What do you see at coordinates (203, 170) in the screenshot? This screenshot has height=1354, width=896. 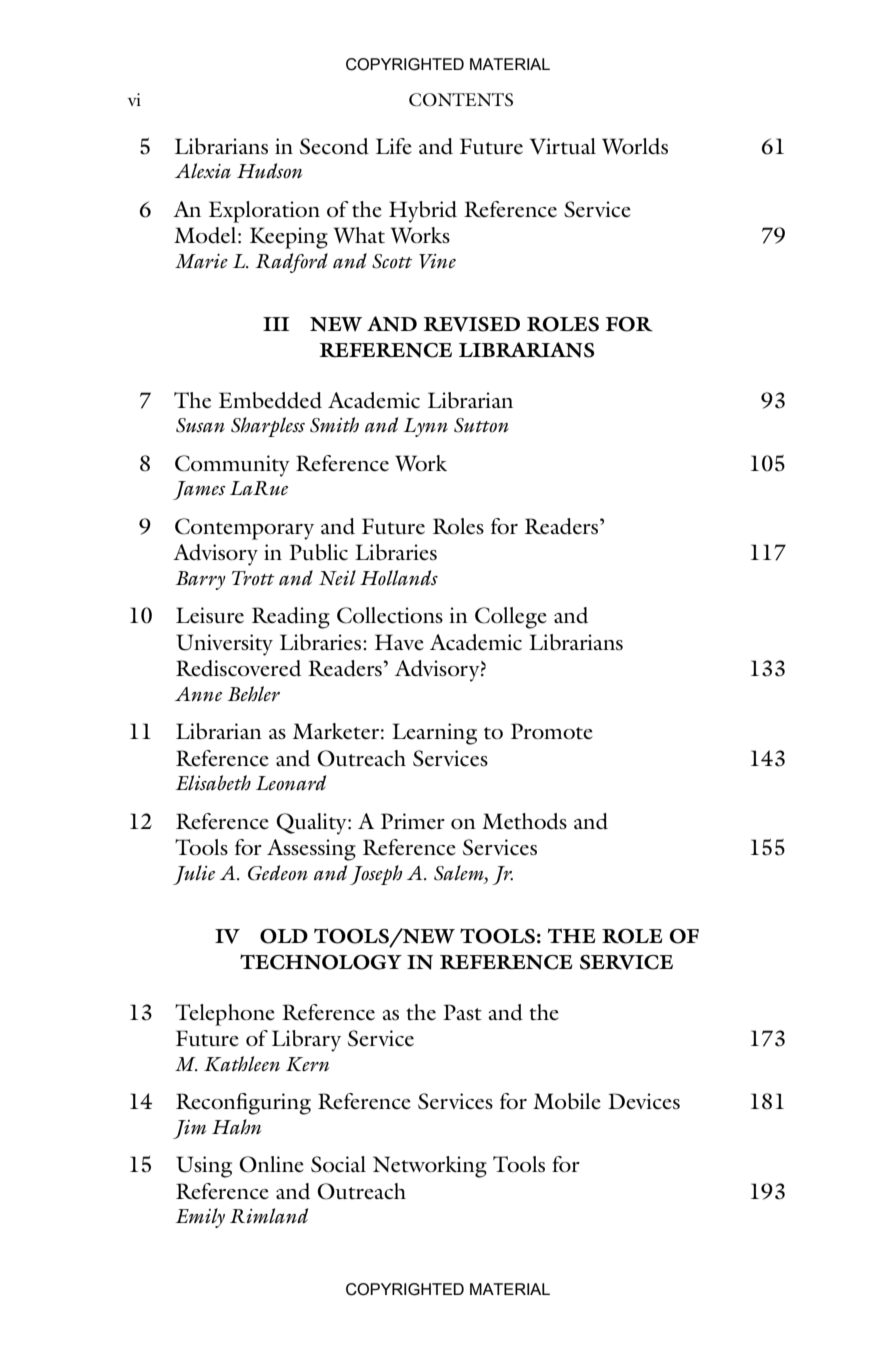 I see `Alexia` at bounding box center [203, 170].
